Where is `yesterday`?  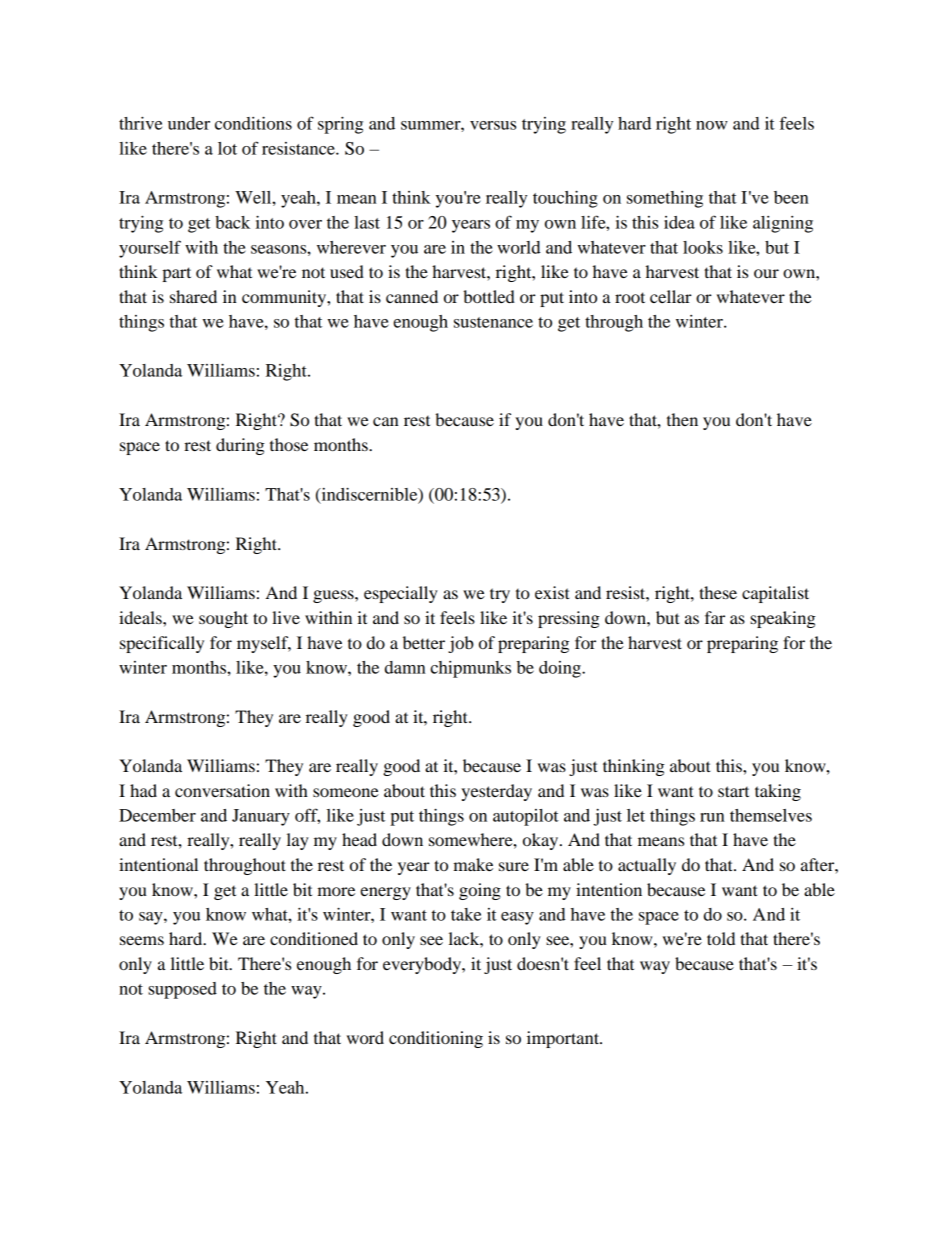
yesterday is located at coordinates (496, 792).
